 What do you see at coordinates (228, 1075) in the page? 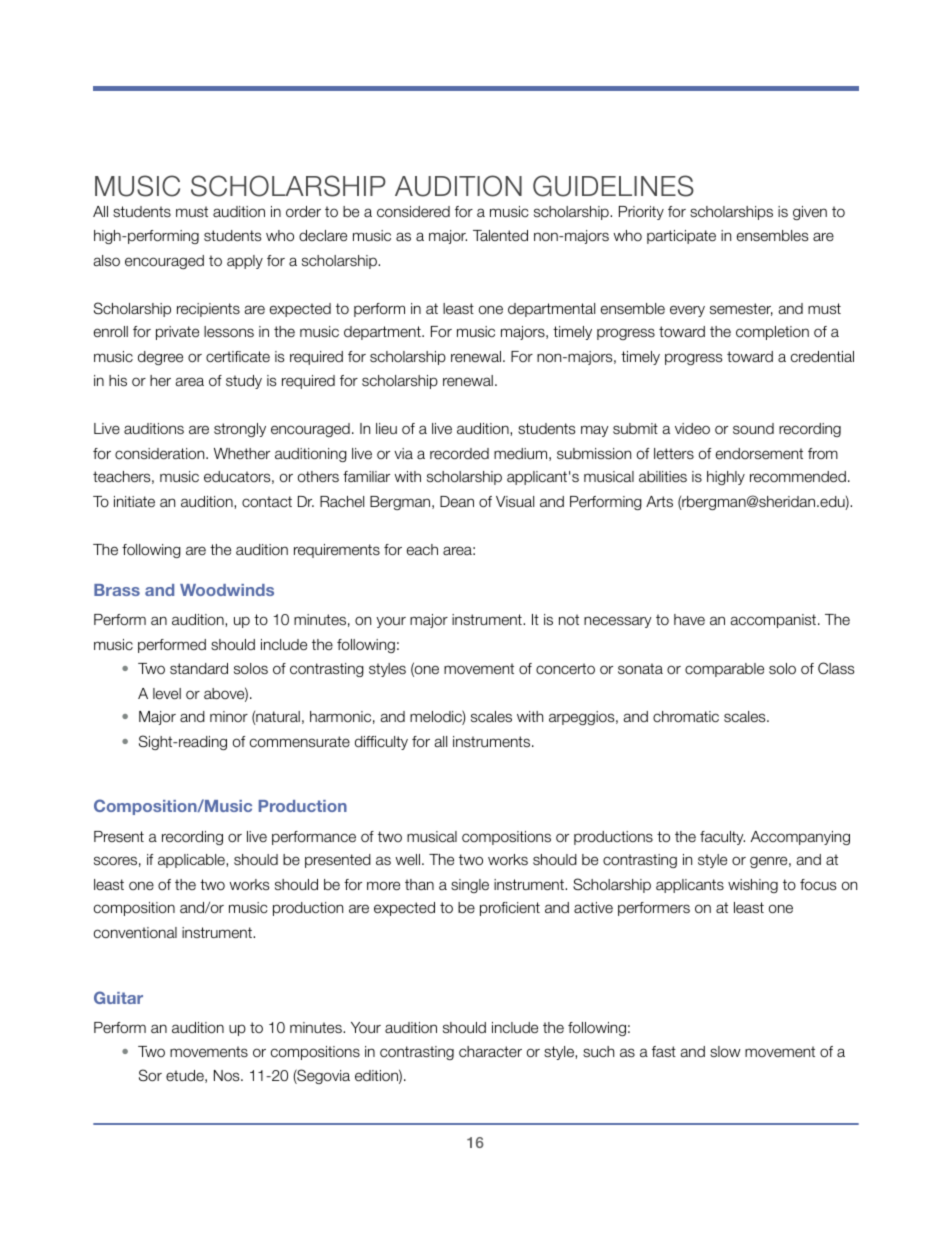
I see `Nos` at bounding box center [228, 1075].
